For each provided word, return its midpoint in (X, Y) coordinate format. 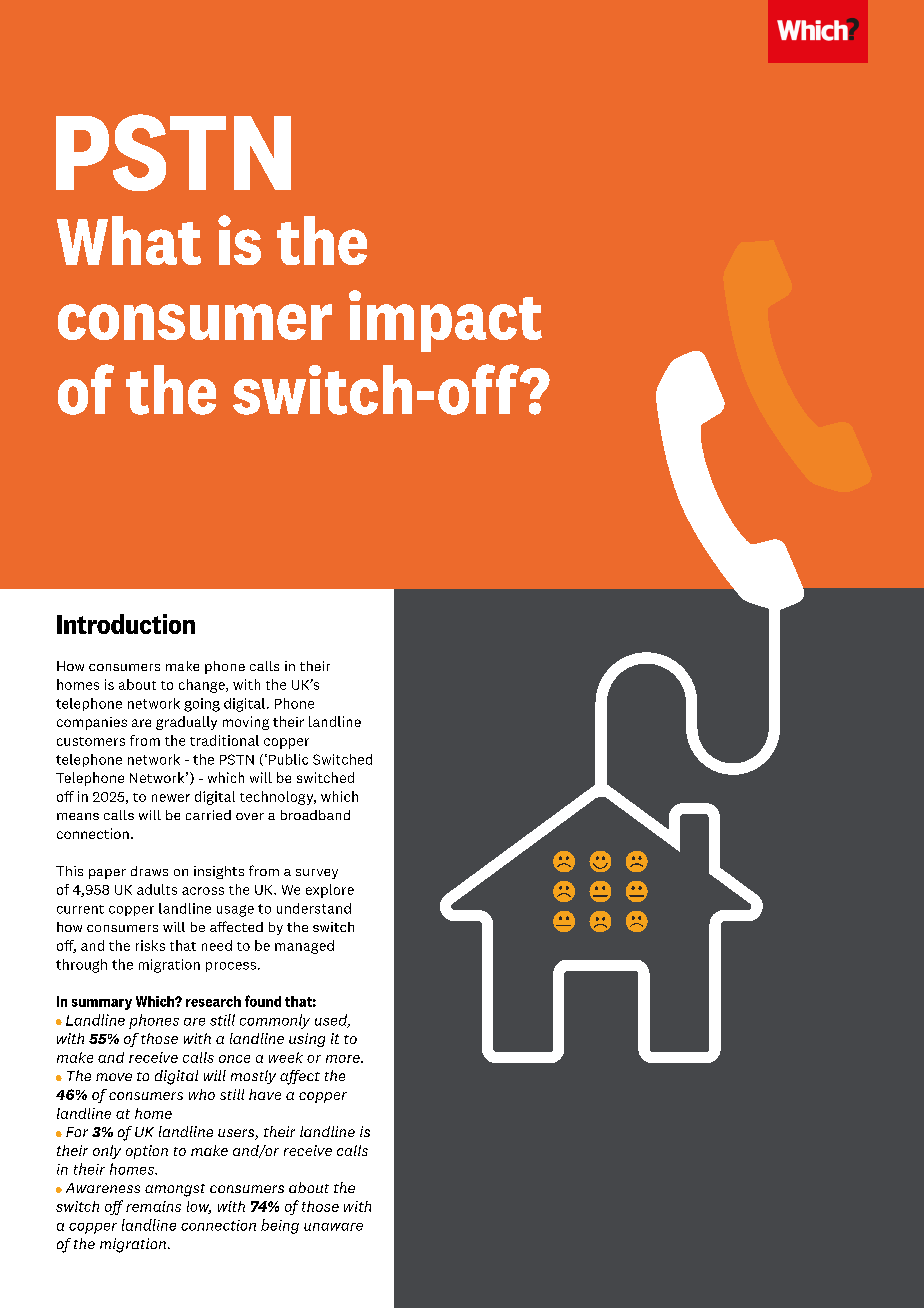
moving (246, 723)
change (203, 686)
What (129, 240)
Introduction (126, 624)
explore (330, 891)
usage (235, 911)
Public (288, 759)
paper (107, 874)
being (280, 1226)
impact (445, 321)
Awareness (103, 1188)
